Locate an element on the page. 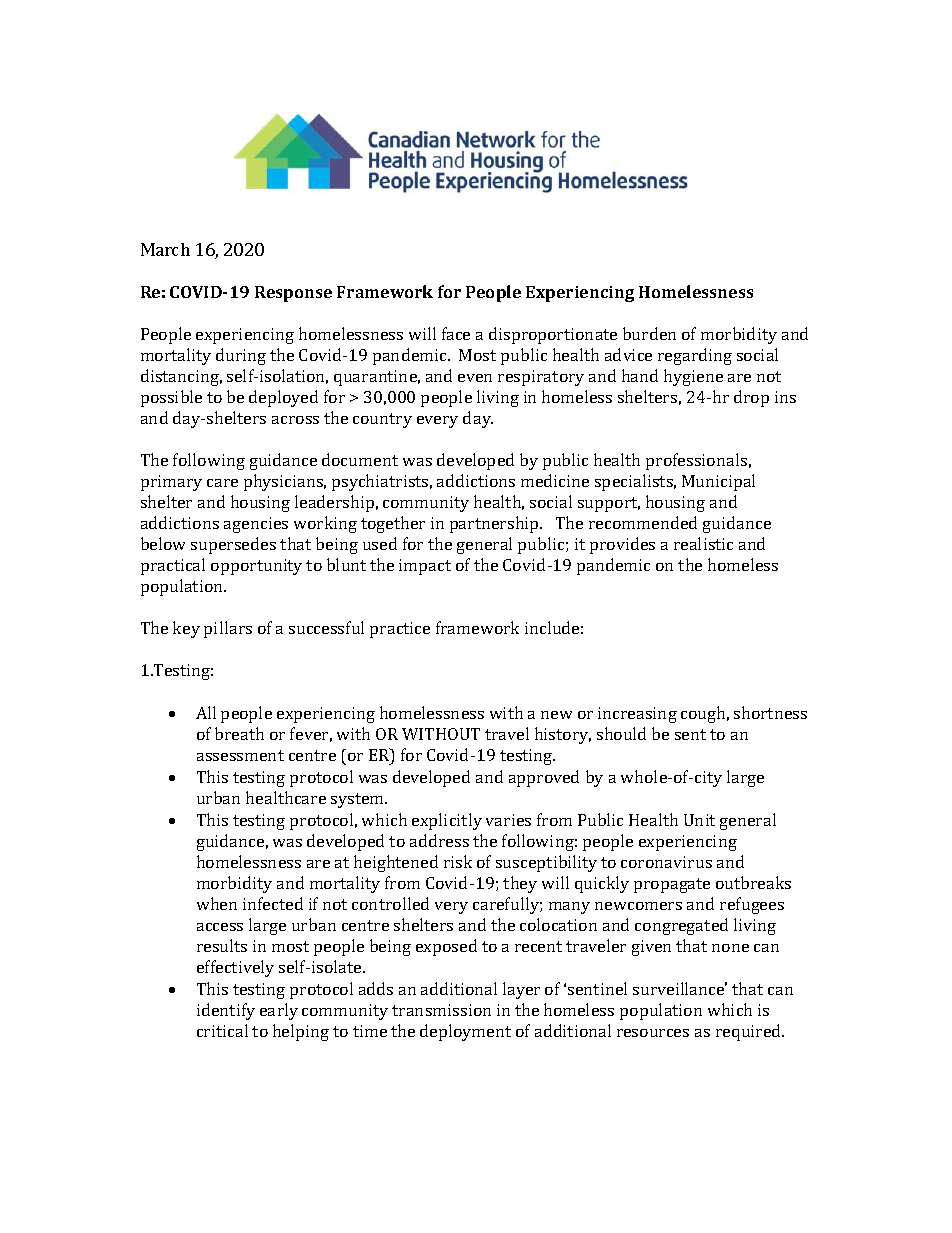  assessment is located at coordinates (240, 755).
